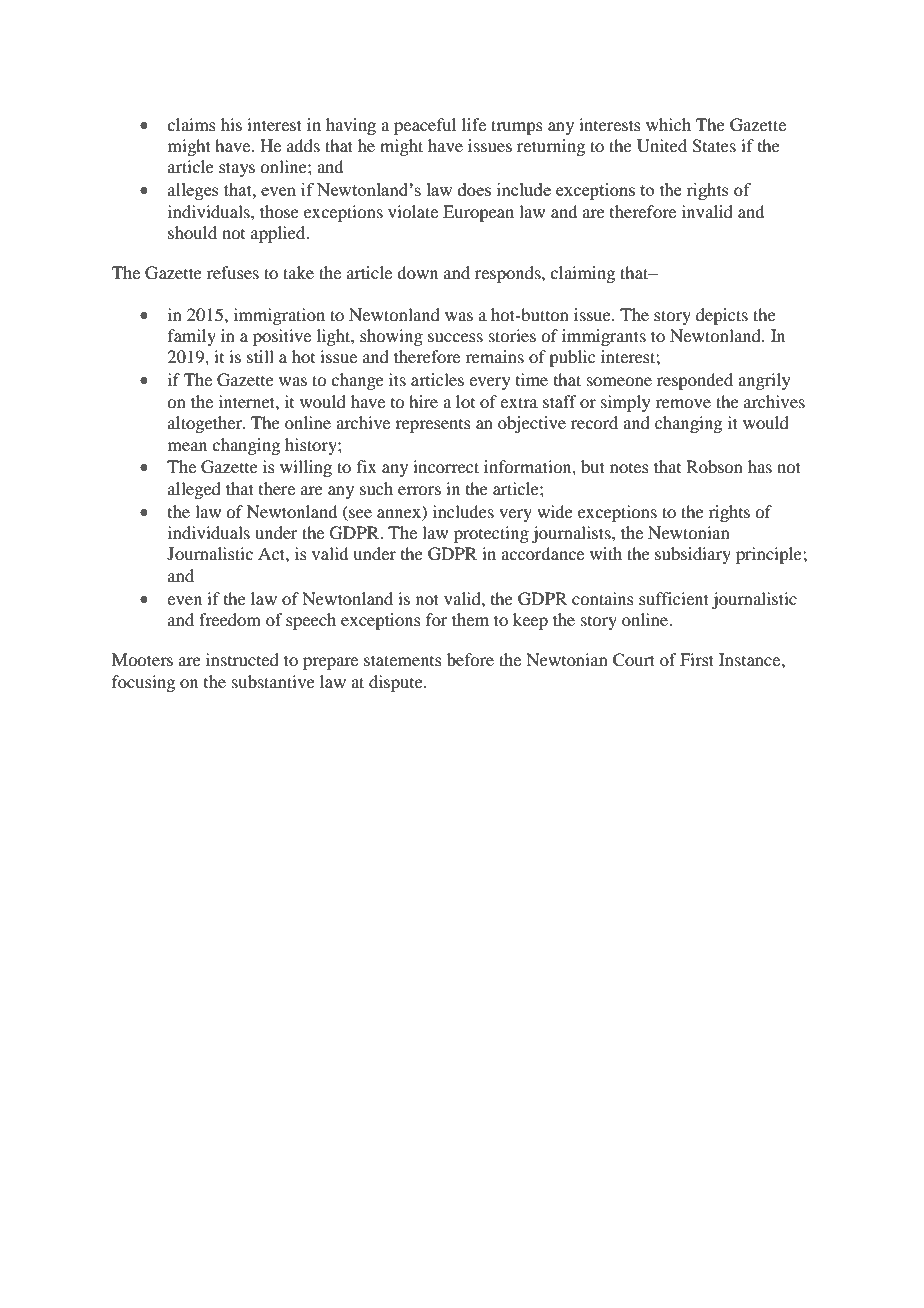 Image resolution: width=924 pixels, height=1308 pixels. I want to click on should, so click(192, 232).
